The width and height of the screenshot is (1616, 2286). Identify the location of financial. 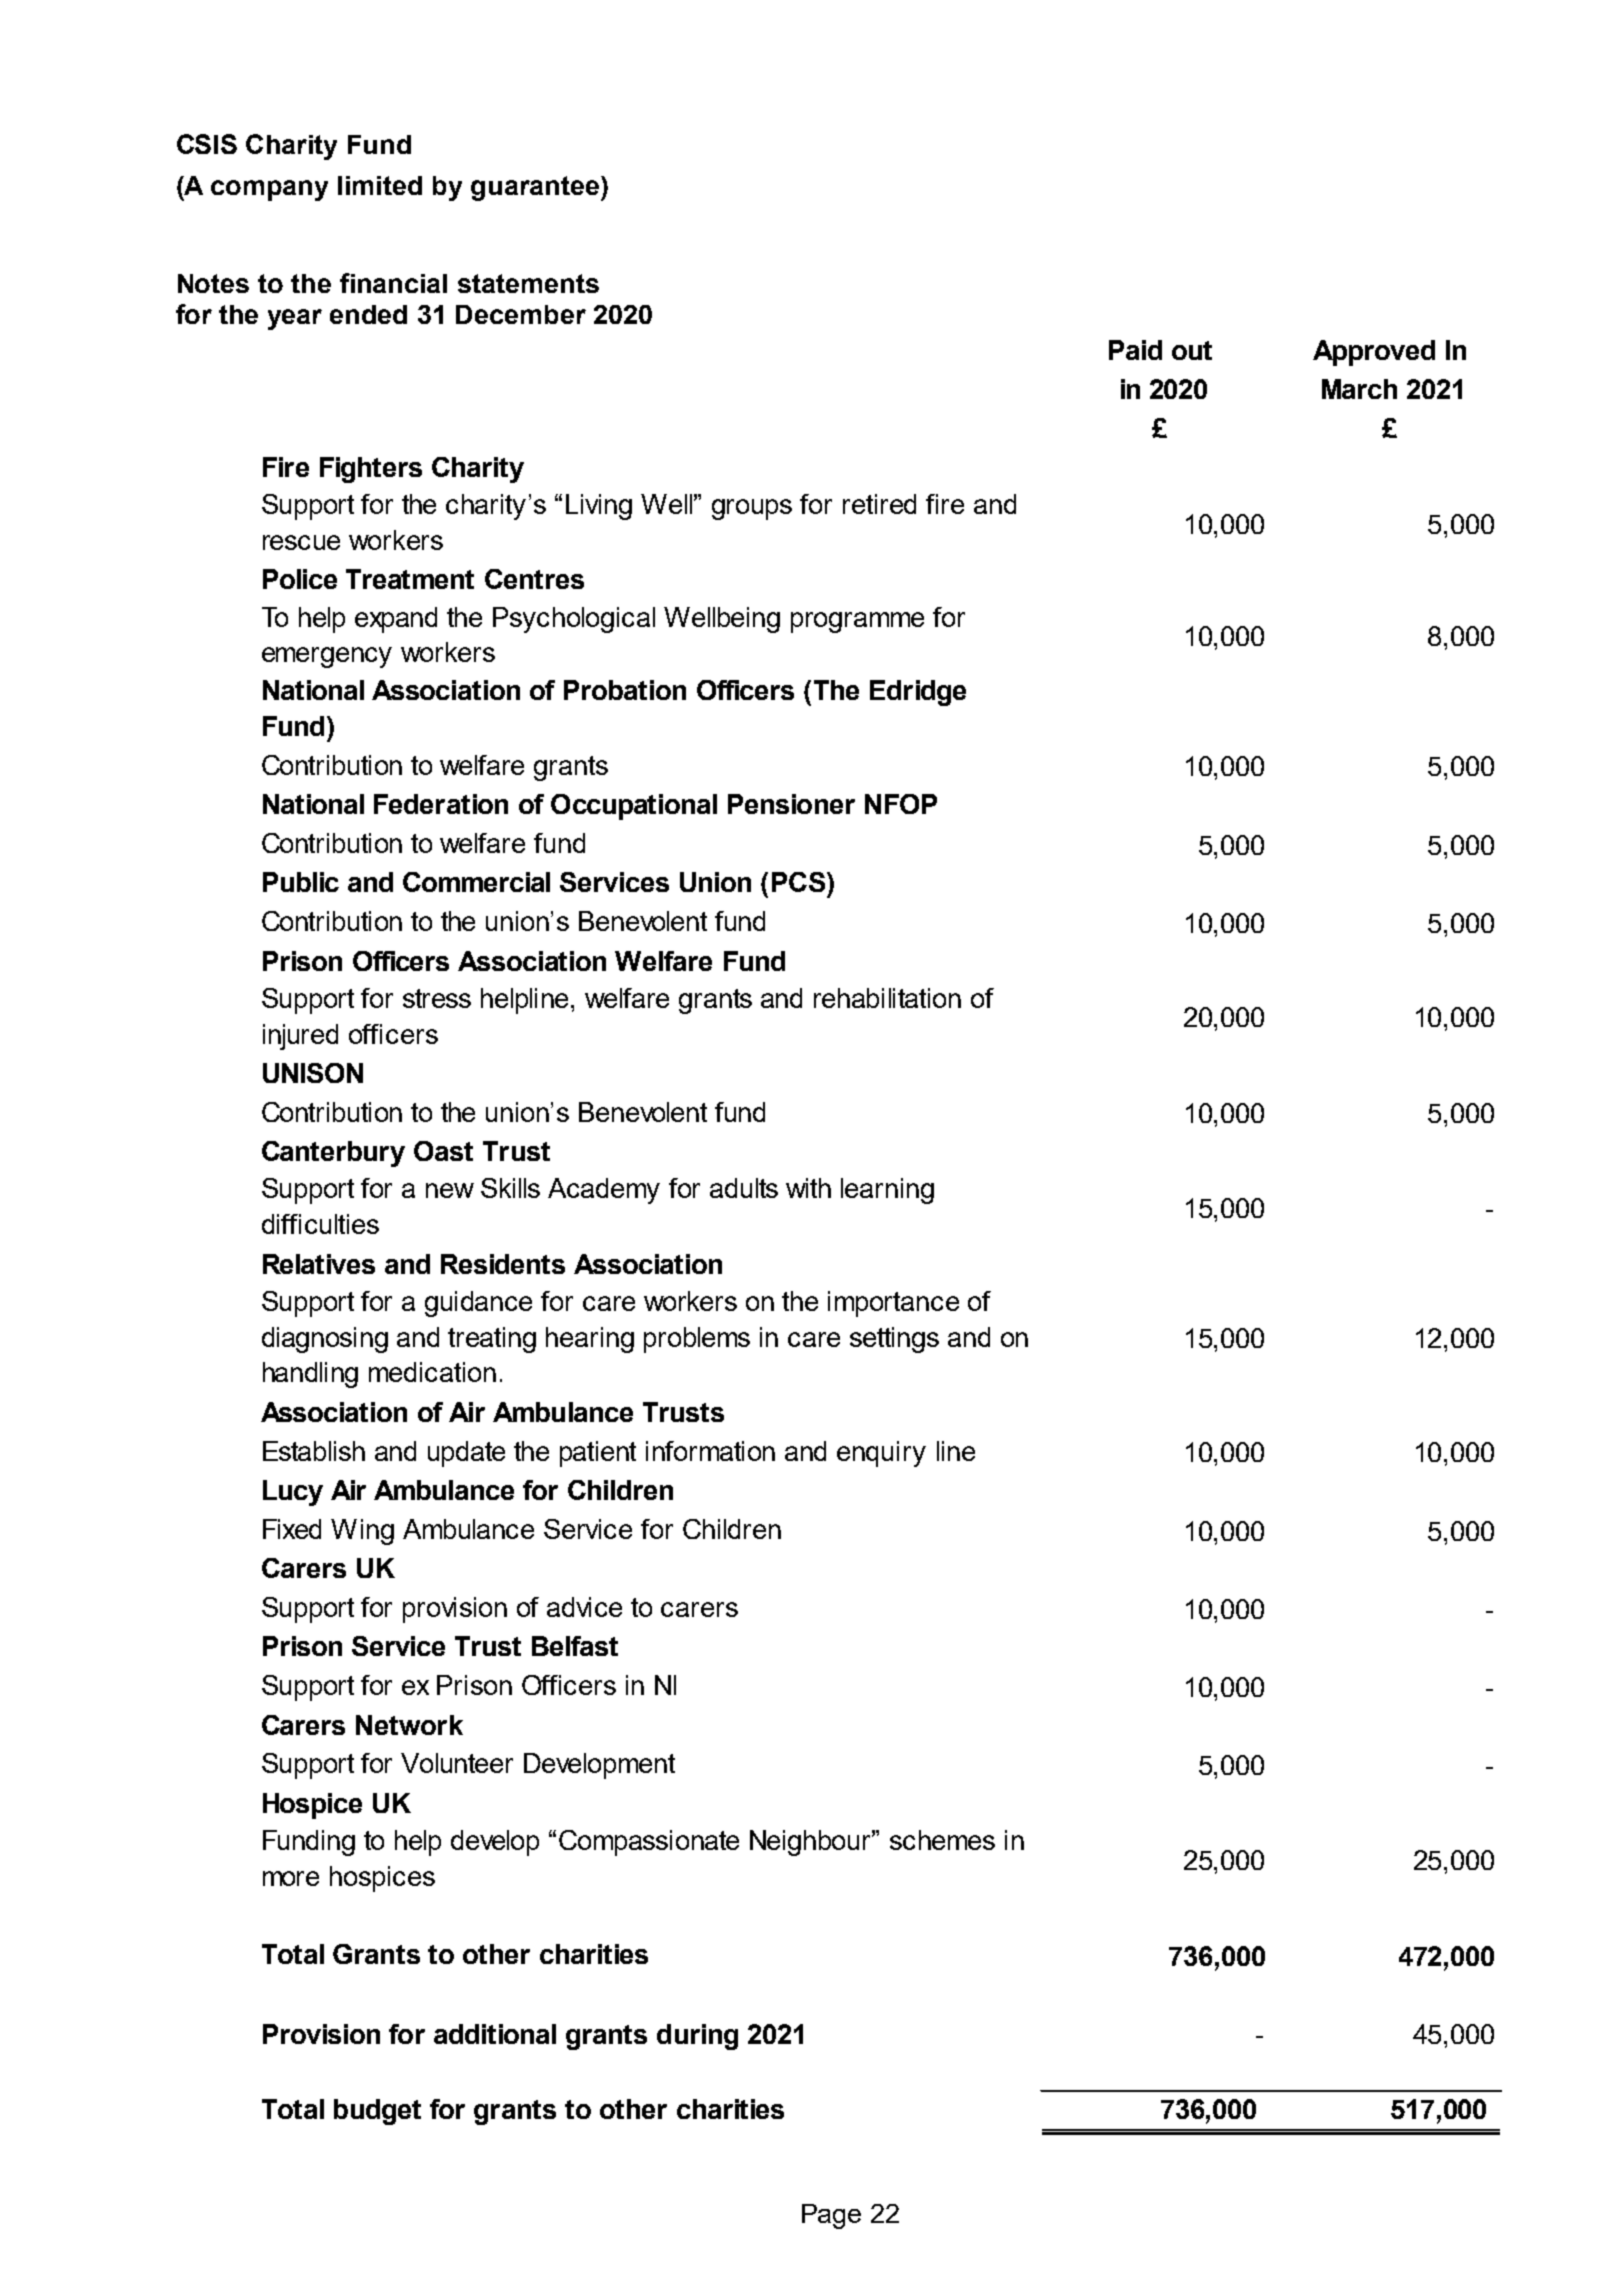
(393, 283).
